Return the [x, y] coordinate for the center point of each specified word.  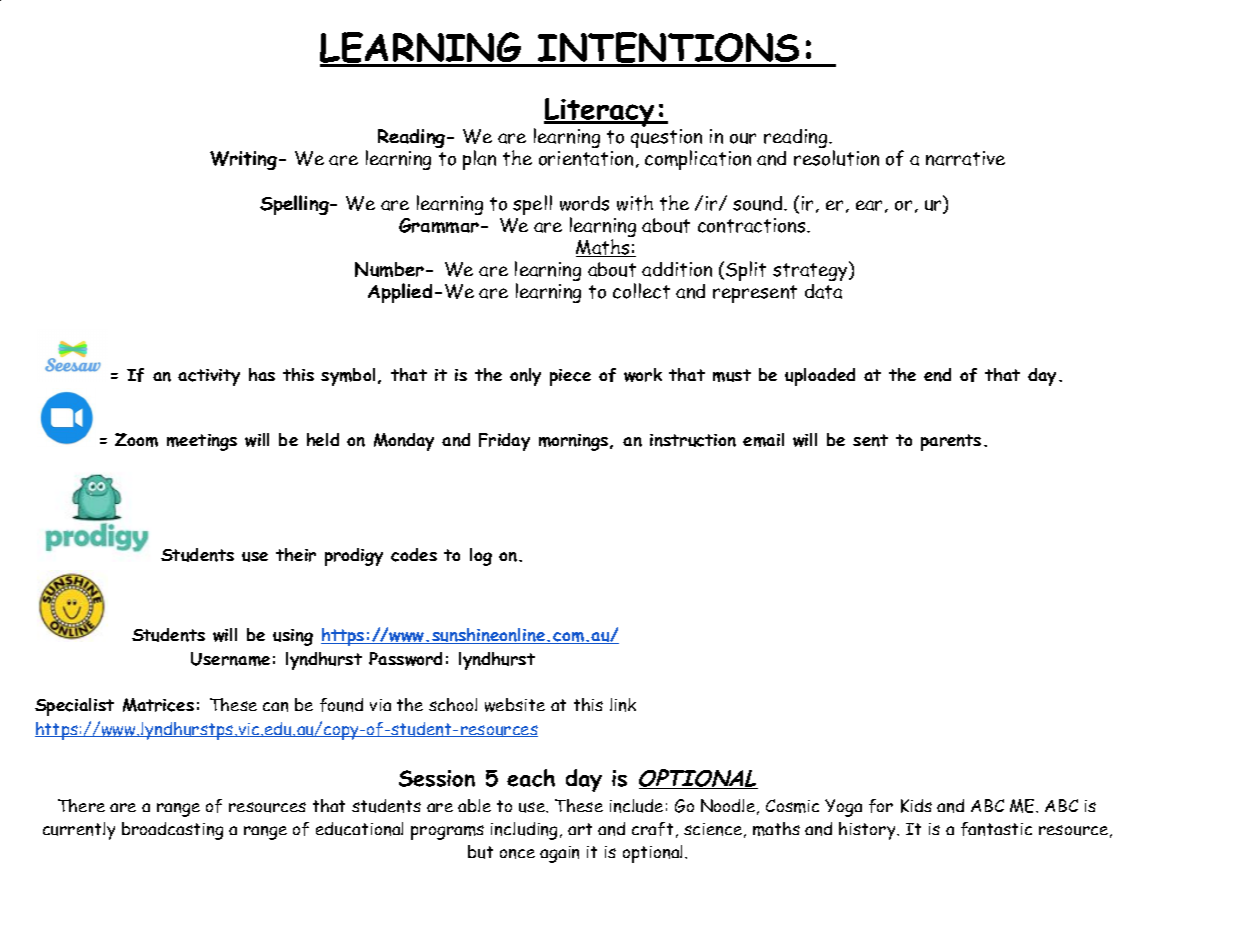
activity [209, 377]
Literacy [600, 112]
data [823, 291]
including [526, 831]
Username [230, 659]
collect [641, 291]
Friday [504, 442]
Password [405, 659]
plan [479, 160]
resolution [836, 158]
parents [951, 442]
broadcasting [172, 831]
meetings [202, 442]
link [623, 705]
